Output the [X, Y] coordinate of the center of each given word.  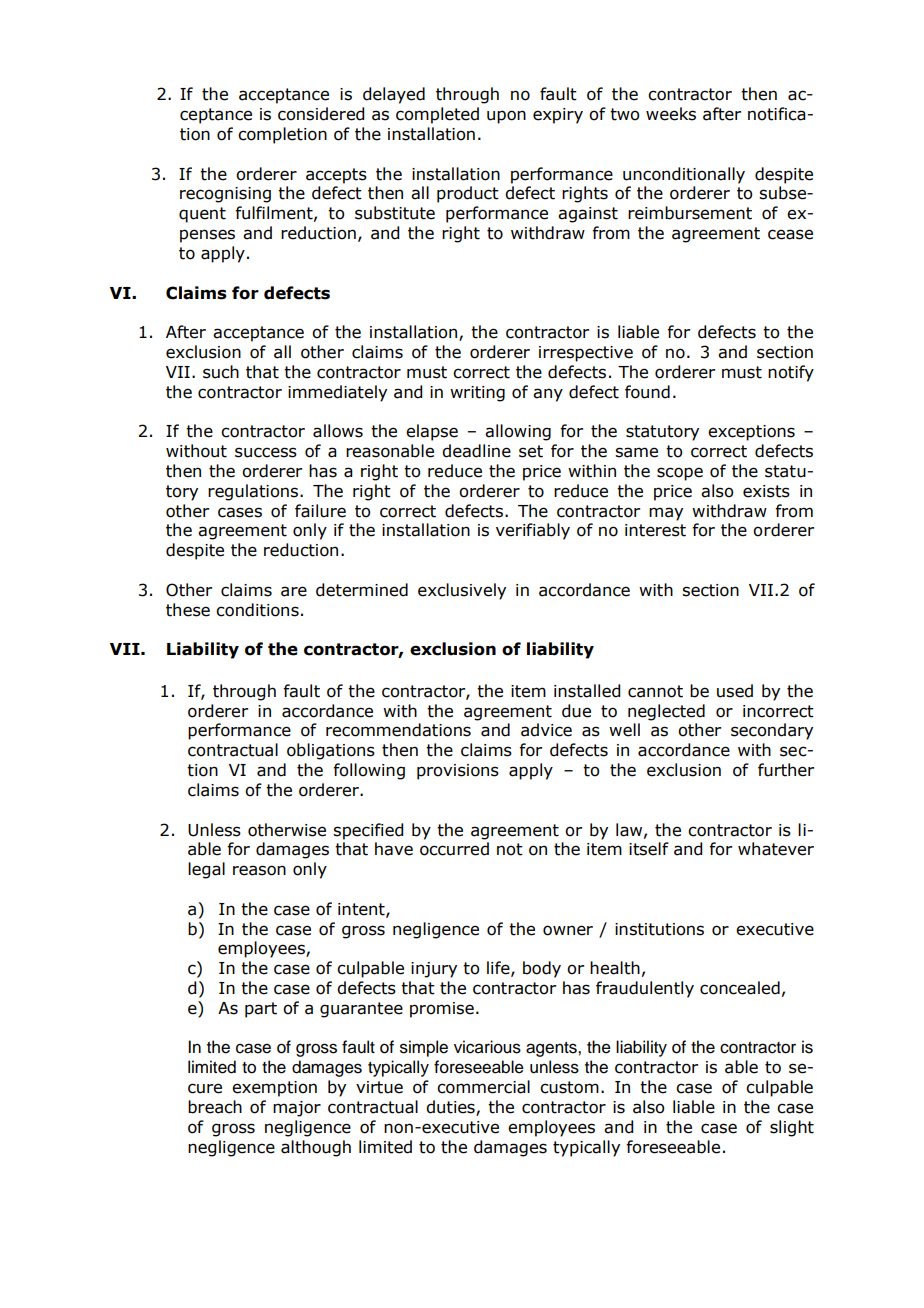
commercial [483, 1087]
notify [791, 373]
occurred [454, 849]
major [297, 1109]
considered [321, 114]
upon [506, 117]
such [221, 372]
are [294, 591]
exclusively [462, 591]
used [735, 691]
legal [206, 870]
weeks [671, 114]
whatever [776, 849]
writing [477, 394]
